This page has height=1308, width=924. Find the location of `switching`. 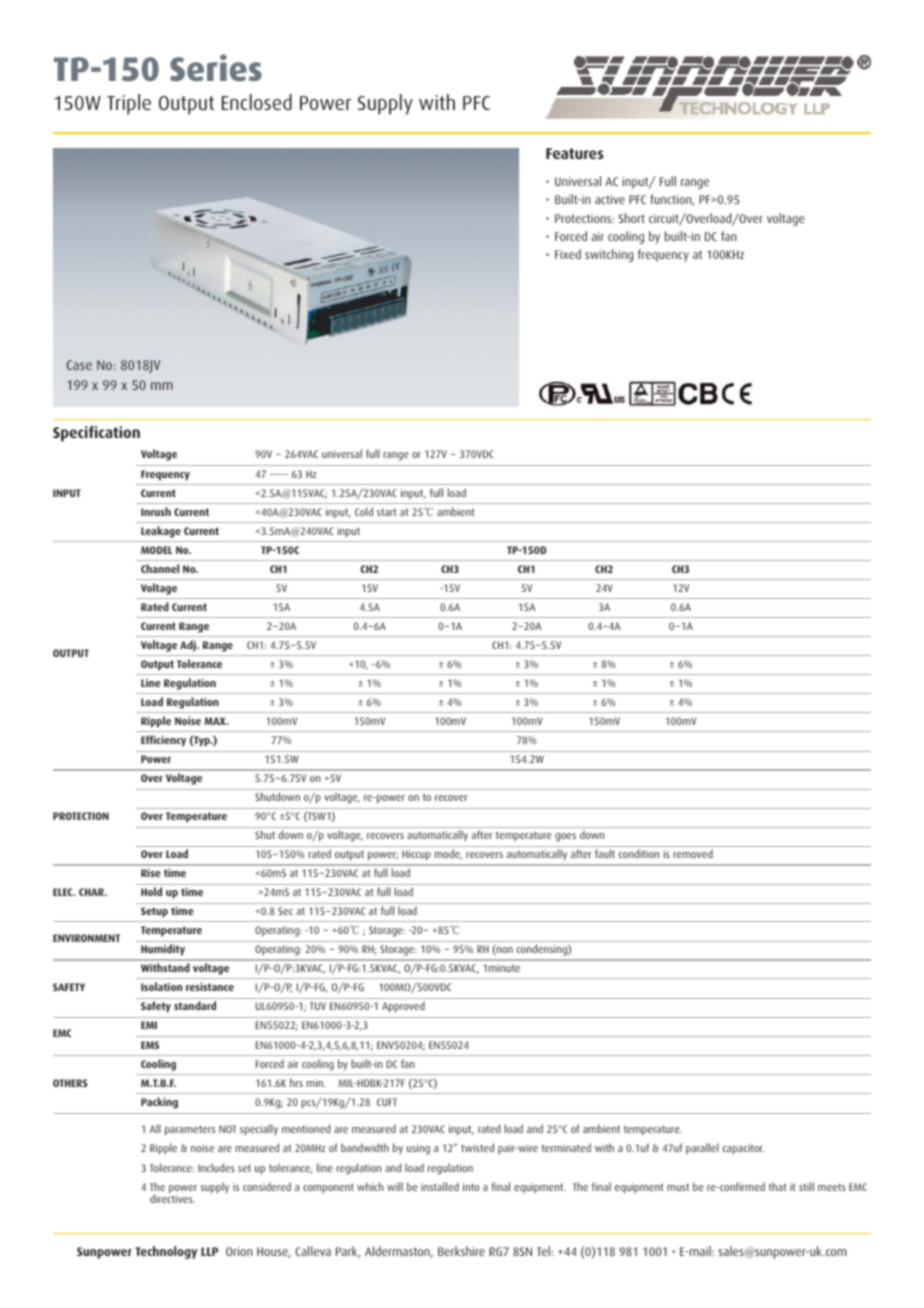

switching is located at coordinates (609, 255).
